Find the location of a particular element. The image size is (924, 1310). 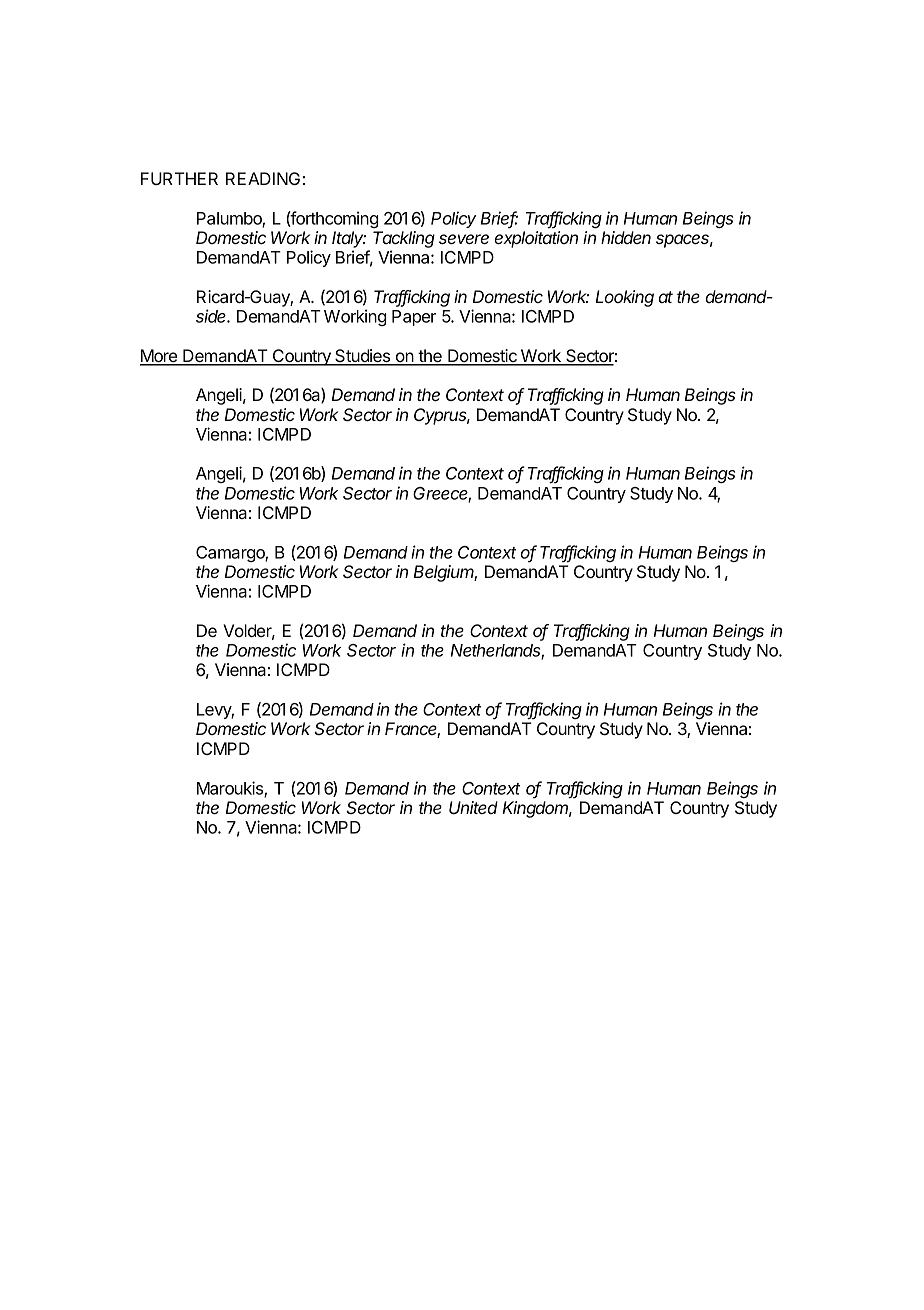

hidden is located at coordinates (626, 237).
